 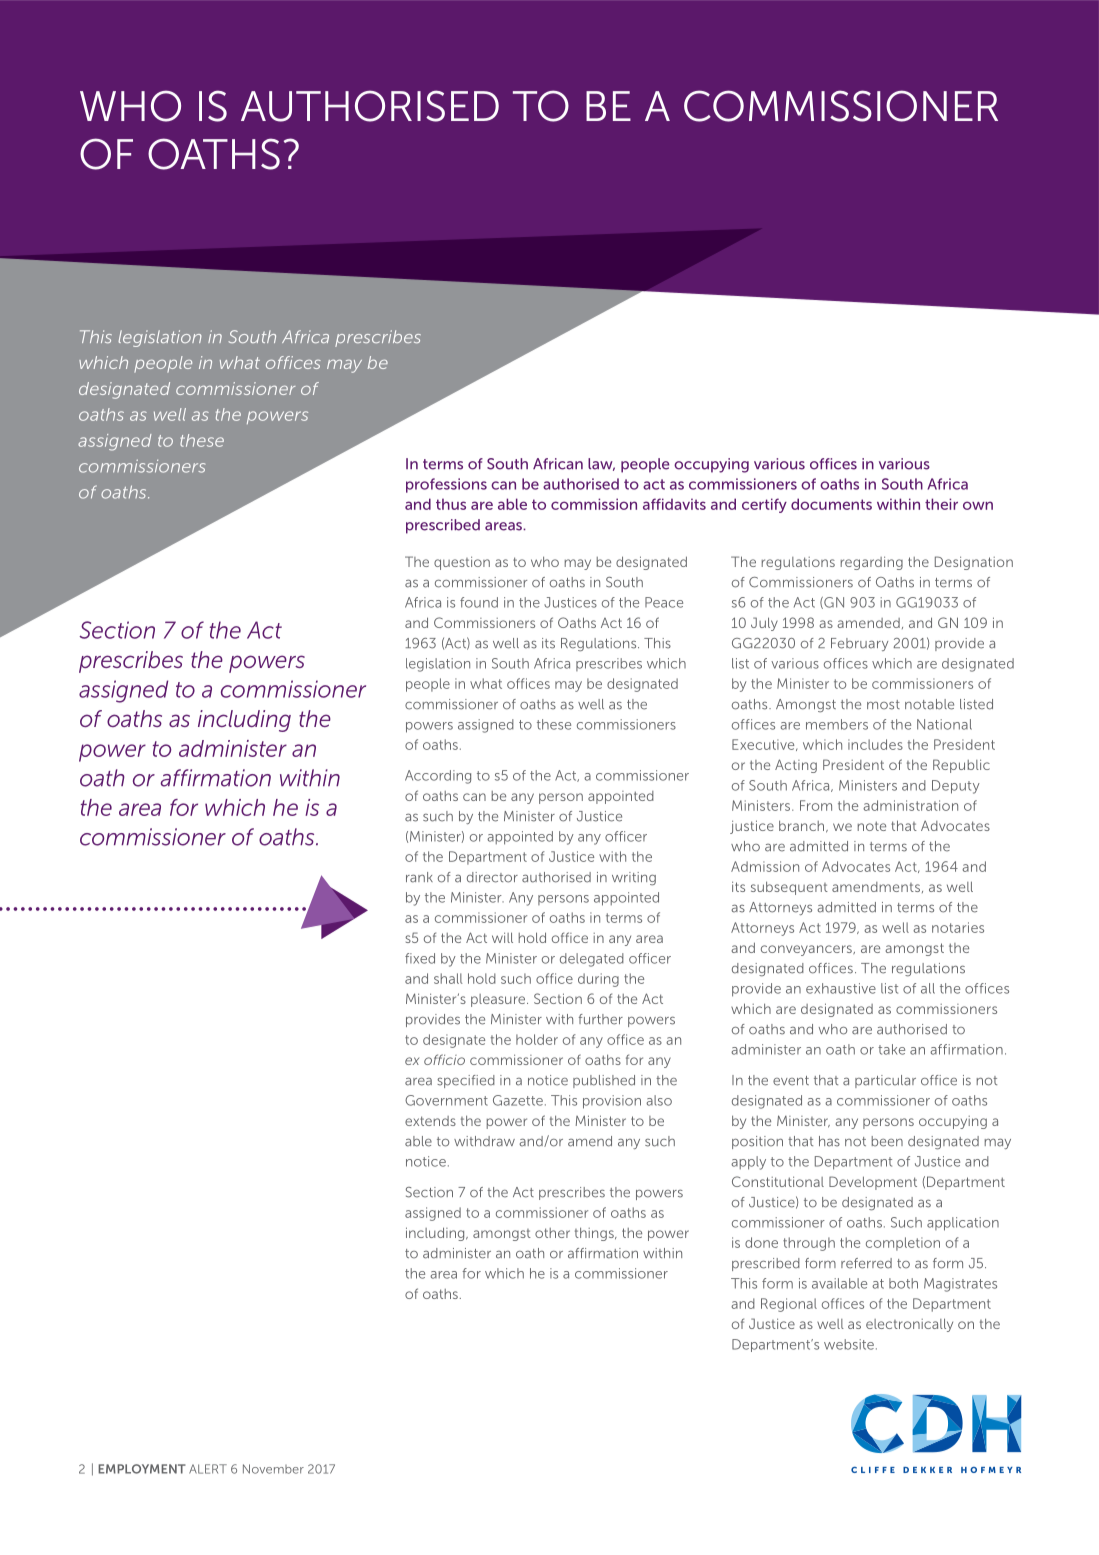 What do you see at coordinates (451, 504) in the document?
I see `thus` at bounding box center [451, 504].
